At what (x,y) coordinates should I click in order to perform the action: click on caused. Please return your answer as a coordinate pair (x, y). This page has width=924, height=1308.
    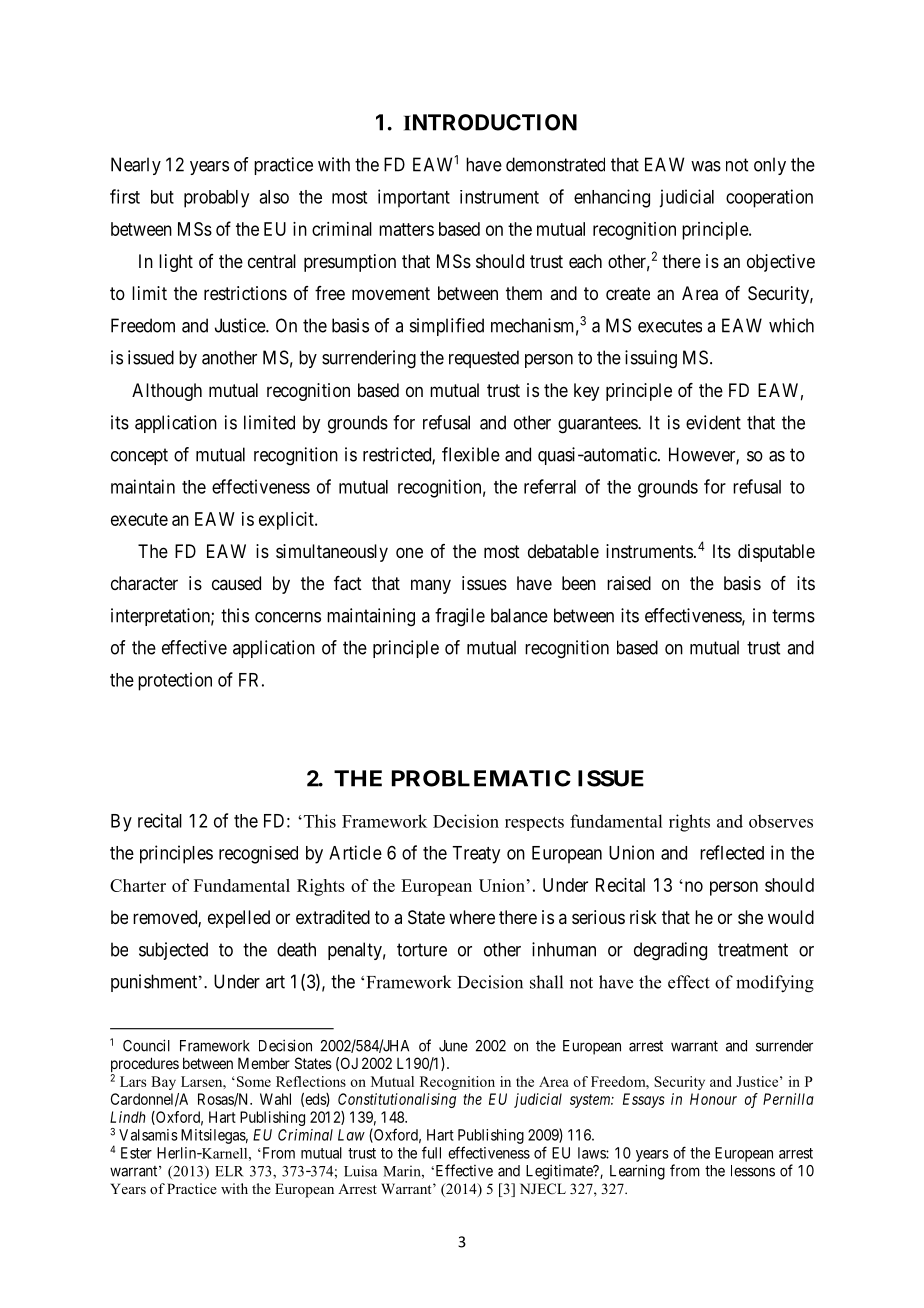
    Looking at the image, I should click on (236, 583).
